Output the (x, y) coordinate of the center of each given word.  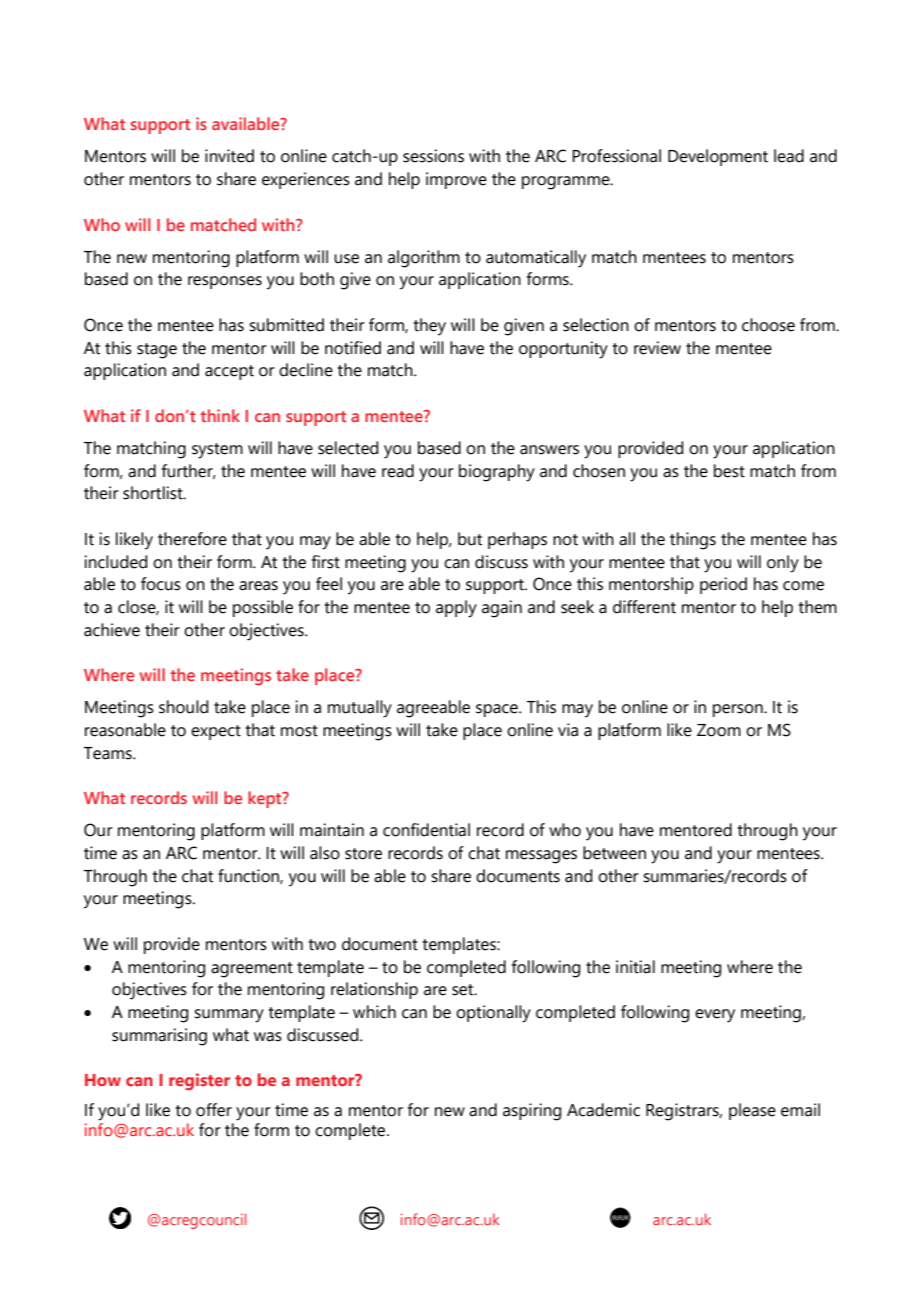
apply (456, 609)
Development (718, 157)
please (752, 1111)
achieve (112, 630)
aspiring (532, 1112)
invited (229, 156)
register (199, 1081)
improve (456, 180)
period (723, 585)
